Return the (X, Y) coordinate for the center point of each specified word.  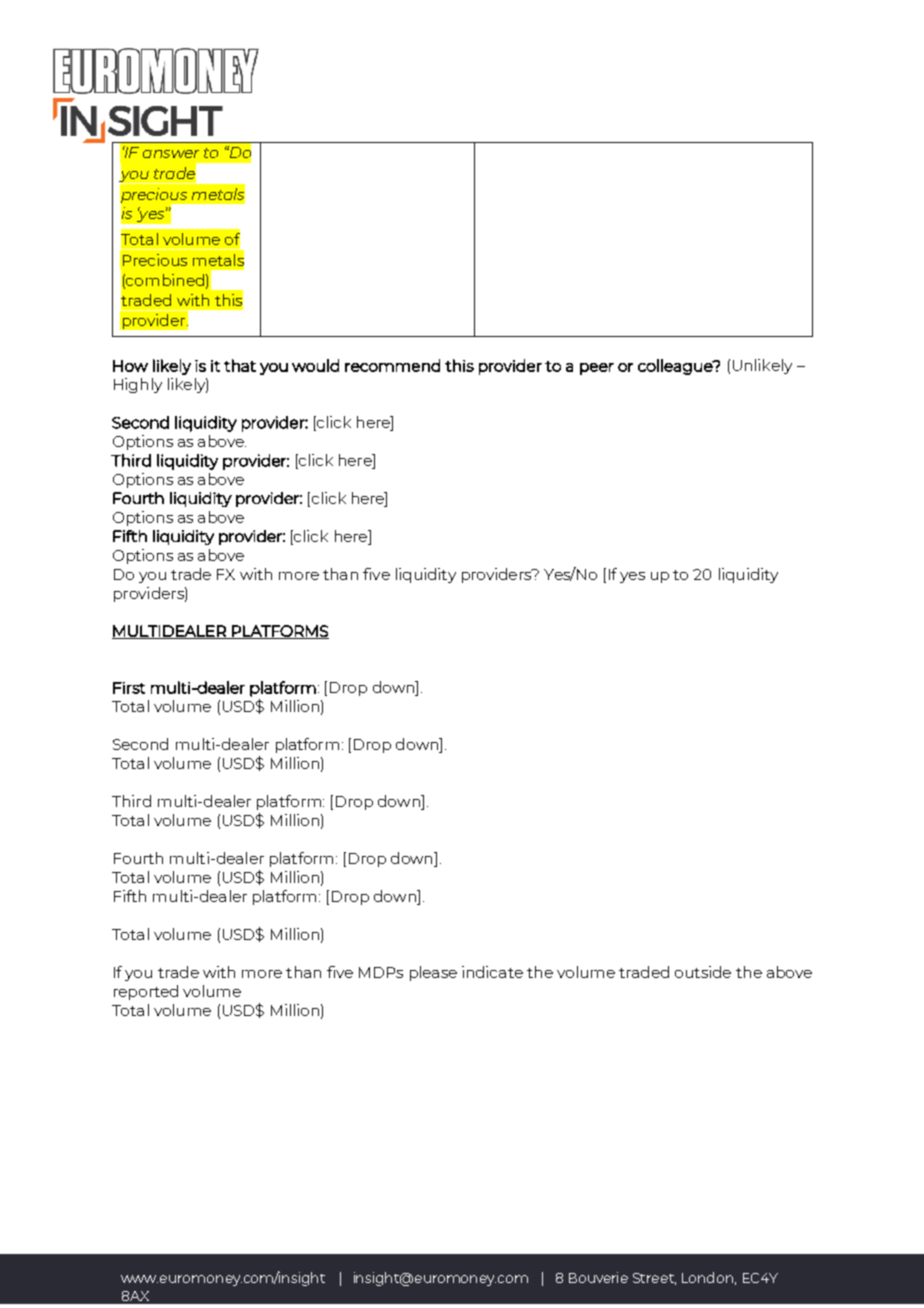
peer (597, 369)
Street (654, 1279)
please (433, 973)
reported (146, 992)
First (129, 688)
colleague (676, 367)
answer (171, 154)
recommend (392, 365)
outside (703, 972)
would (315, 365)
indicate (492, 972)
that (240, 365)
